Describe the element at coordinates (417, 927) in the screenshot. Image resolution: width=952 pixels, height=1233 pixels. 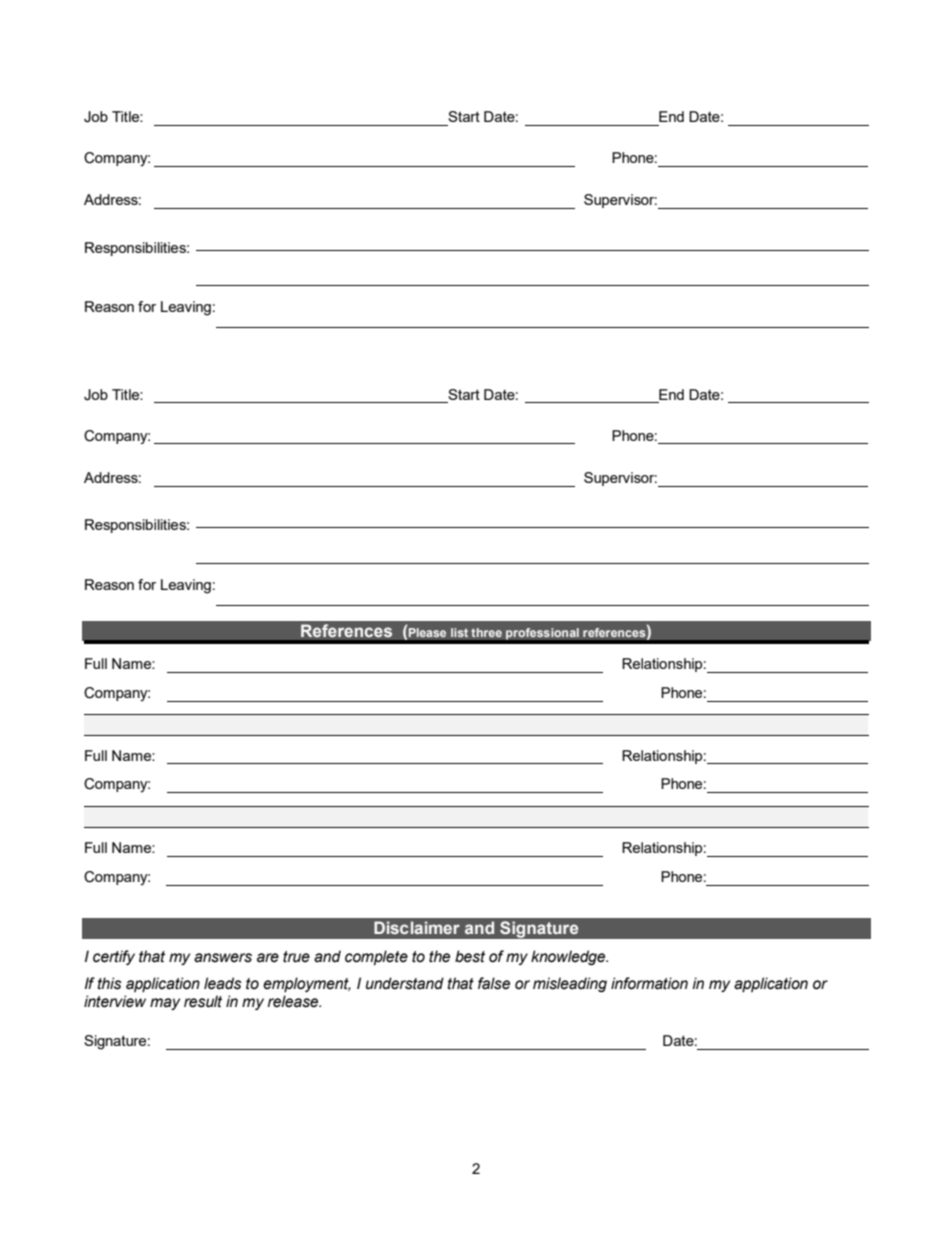
I see `Disclaimer` at that location.
